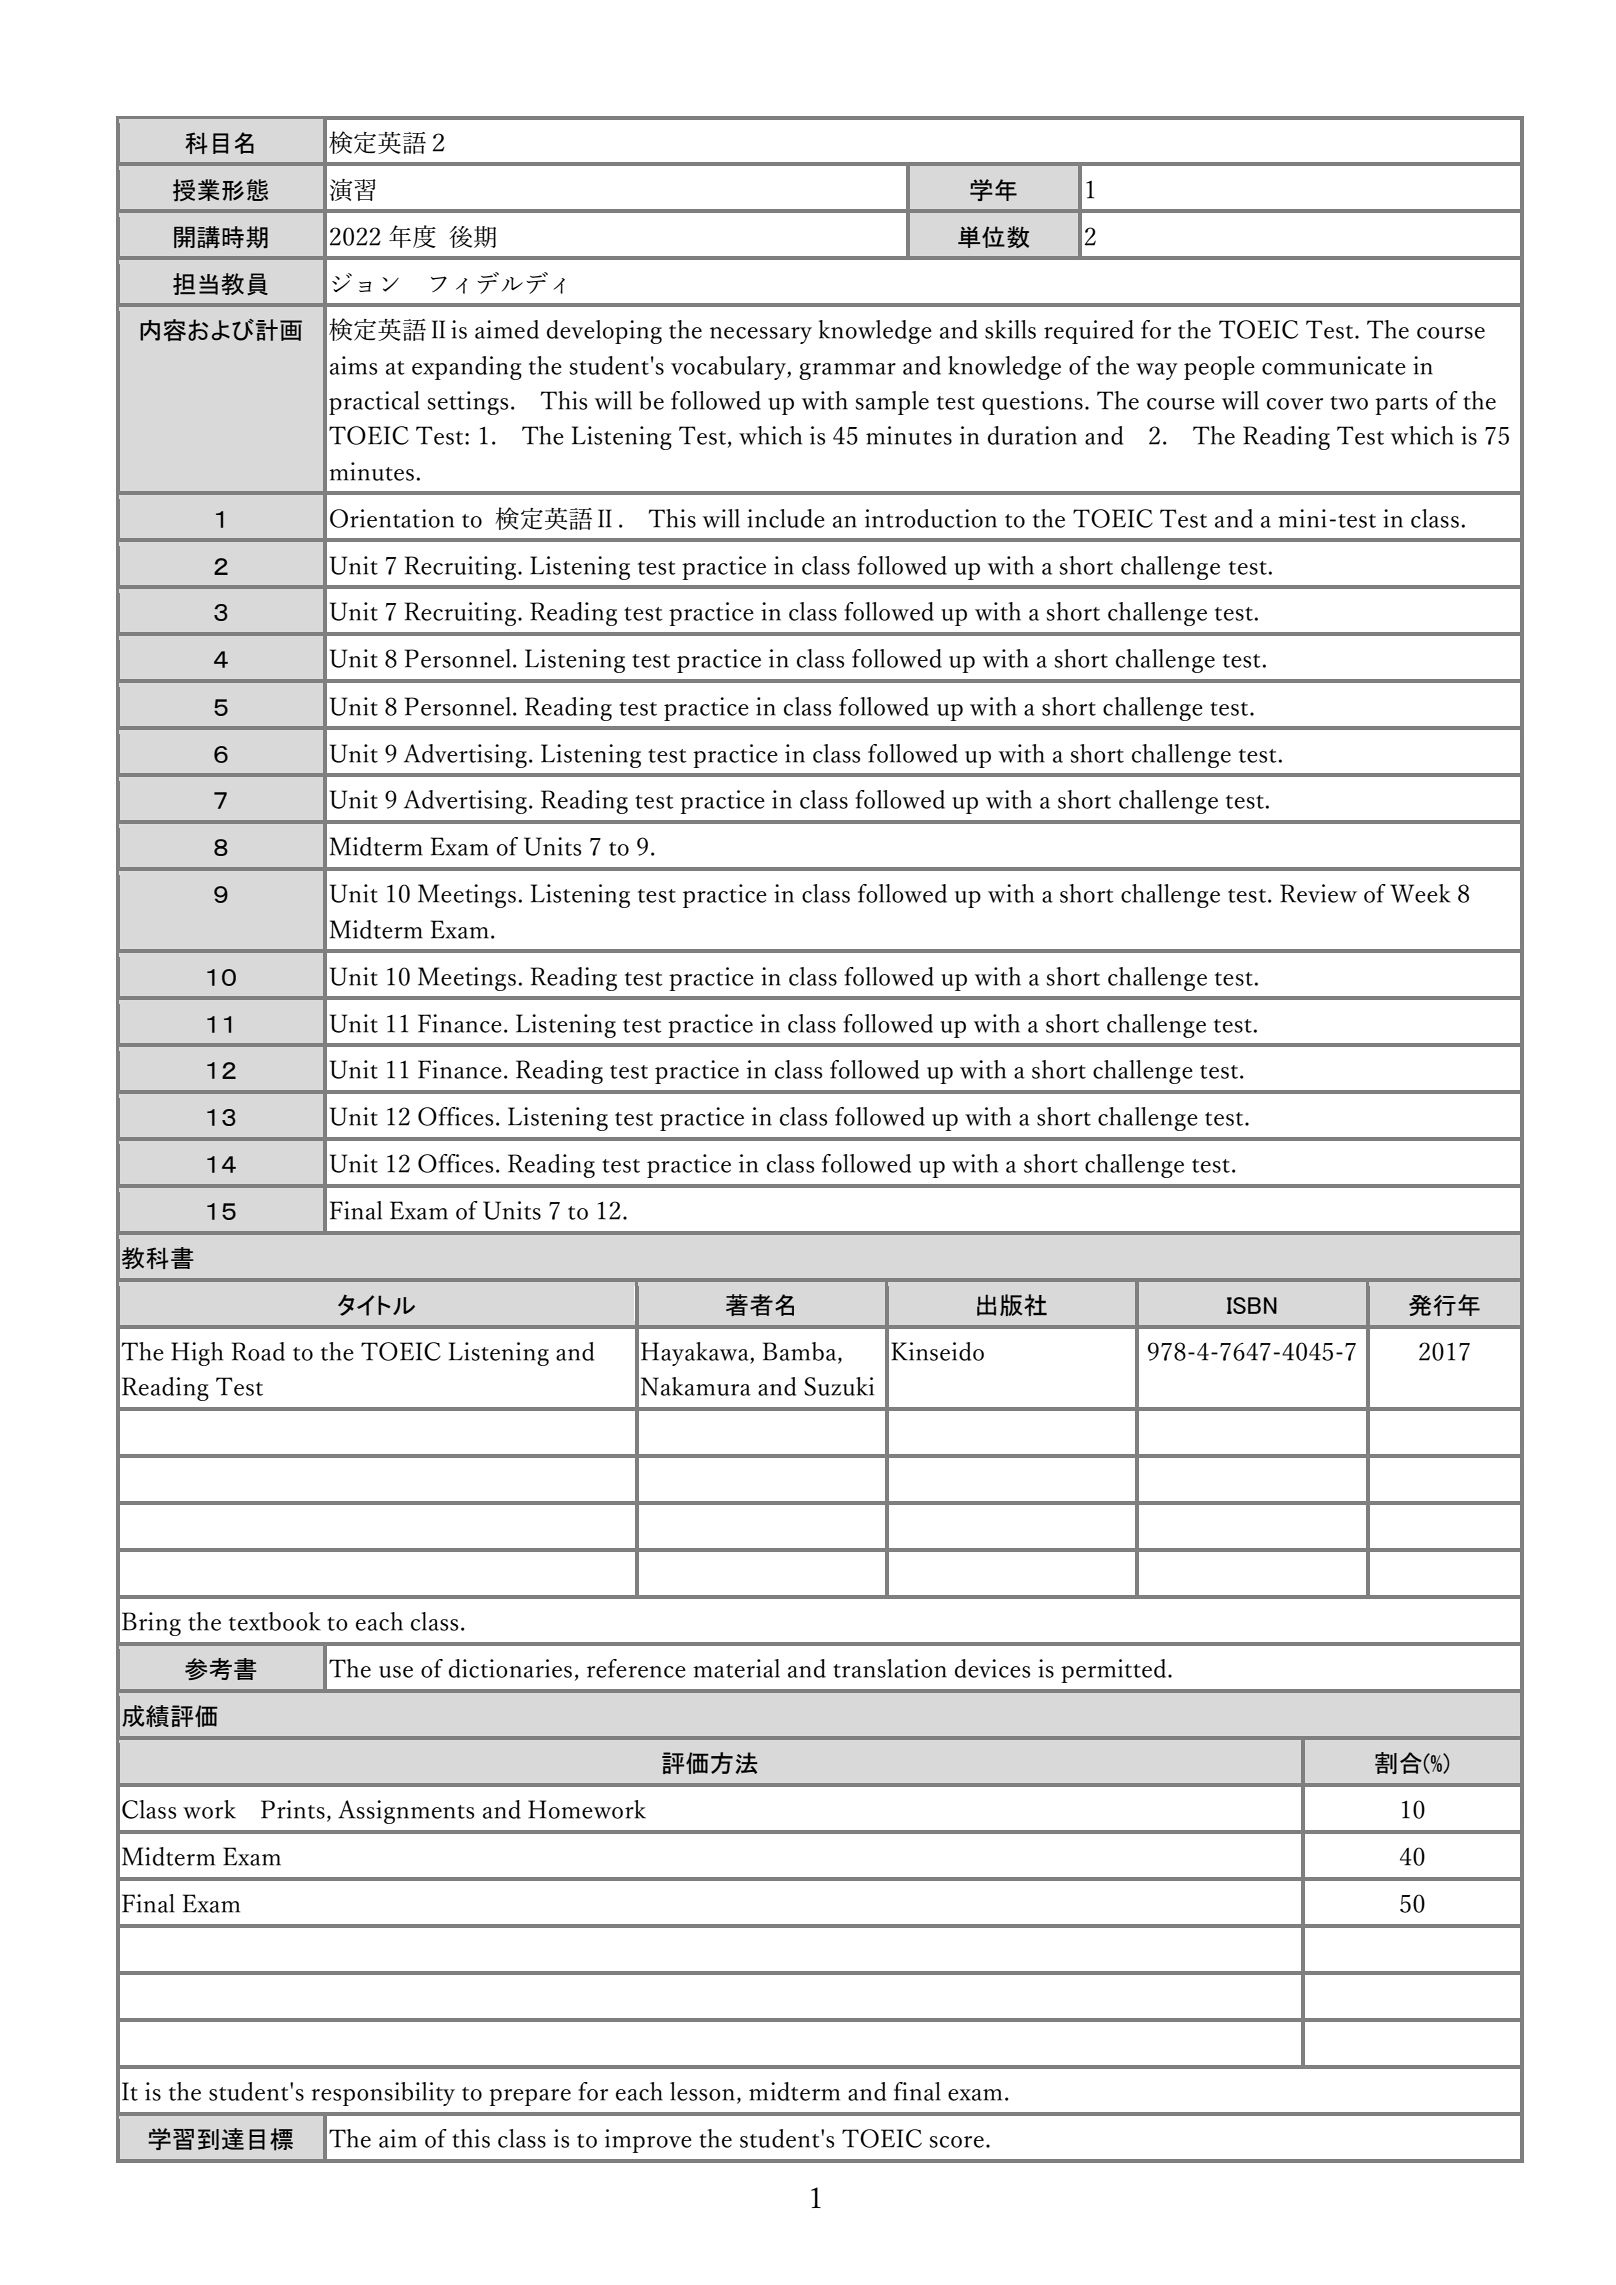  I want to click on aims, so click(353, 365).
